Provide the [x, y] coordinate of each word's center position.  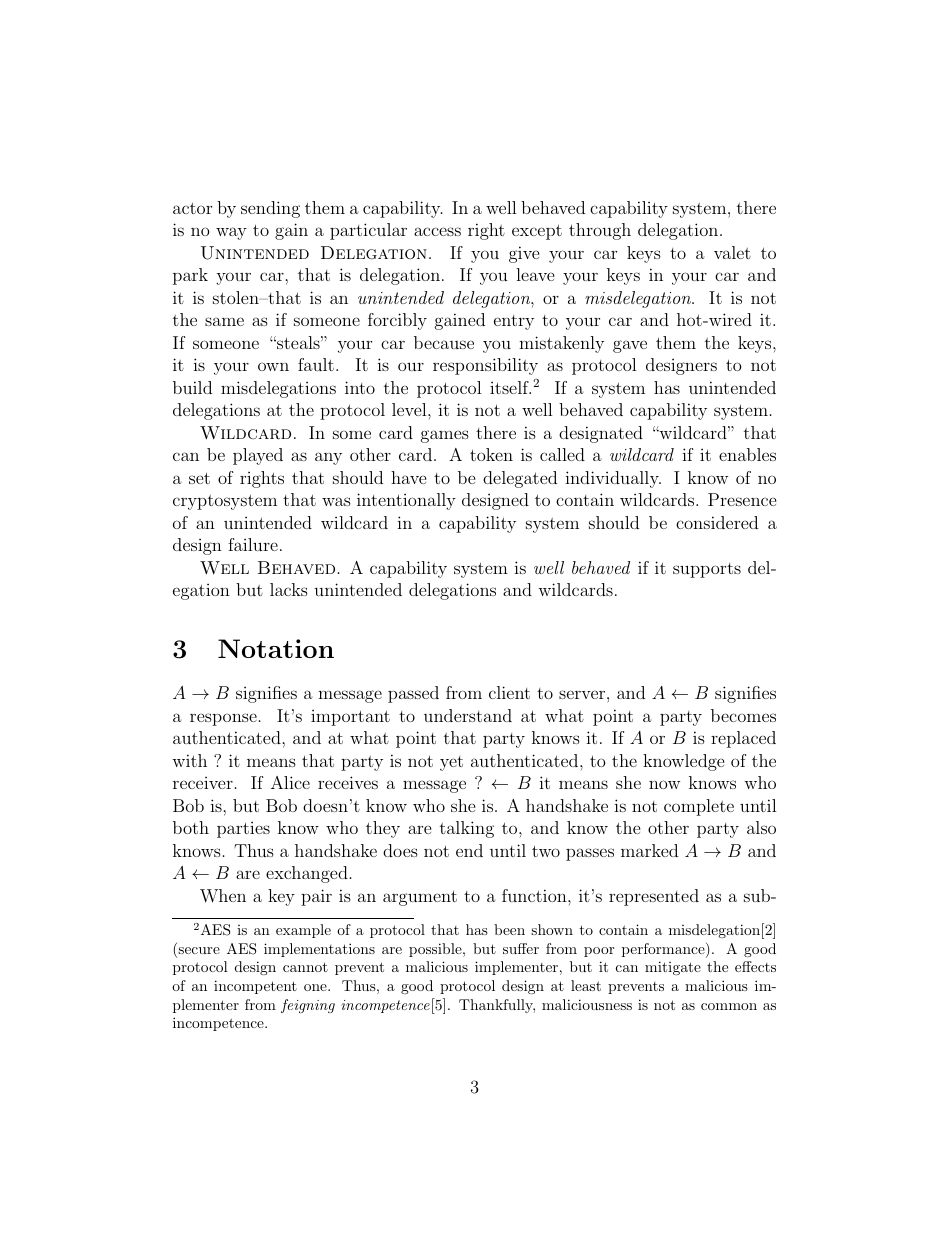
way [231, 233]
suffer [521, 948]
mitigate [673, 968]
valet [732, 252]
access [437, 231]
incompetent [255, 987]
